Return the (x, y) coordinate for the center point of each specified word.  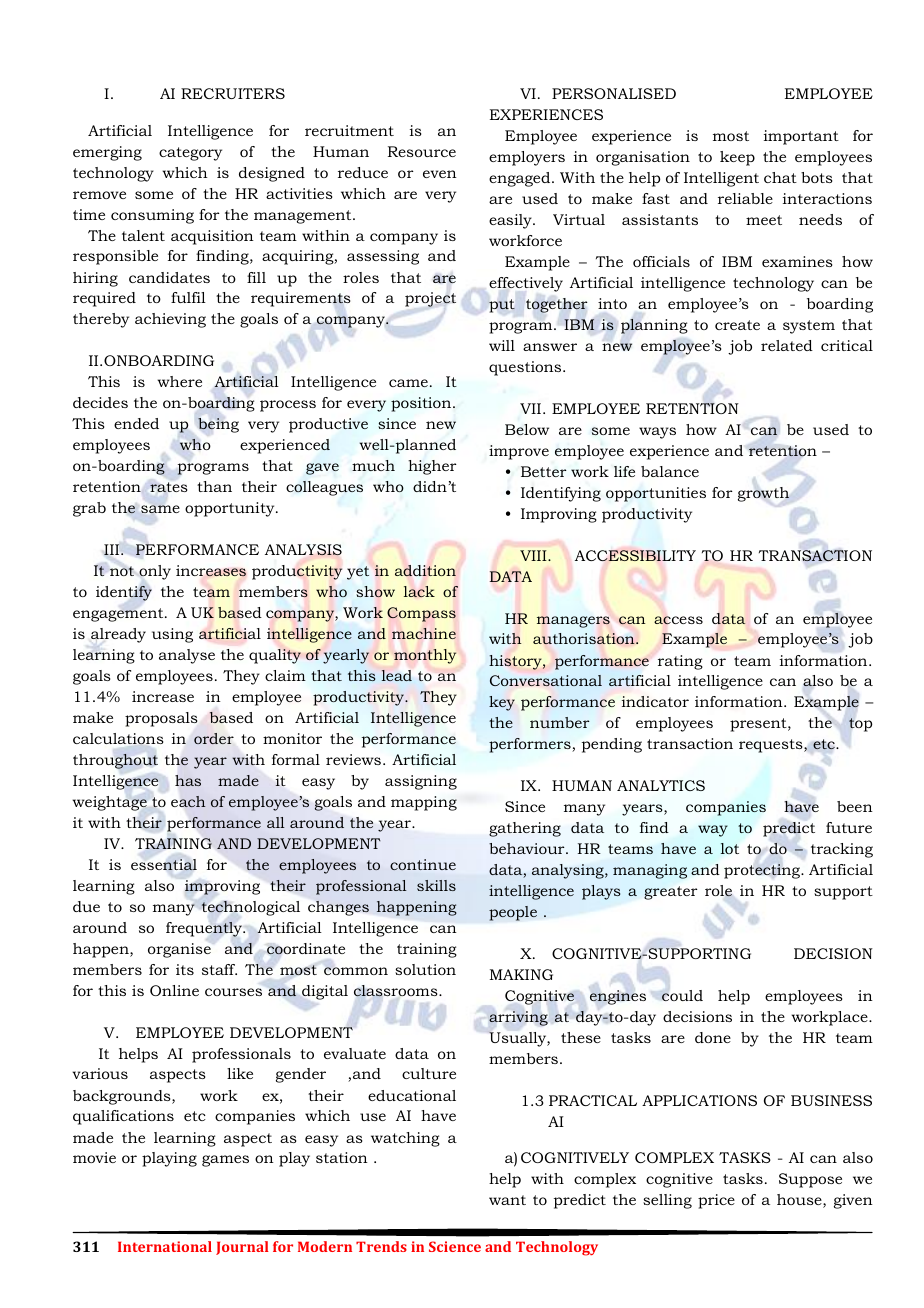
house (800, 1201)
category (190, 154)
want (507, 1200)
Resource (422, 151)
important (801, 137)
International (165, 1246)
